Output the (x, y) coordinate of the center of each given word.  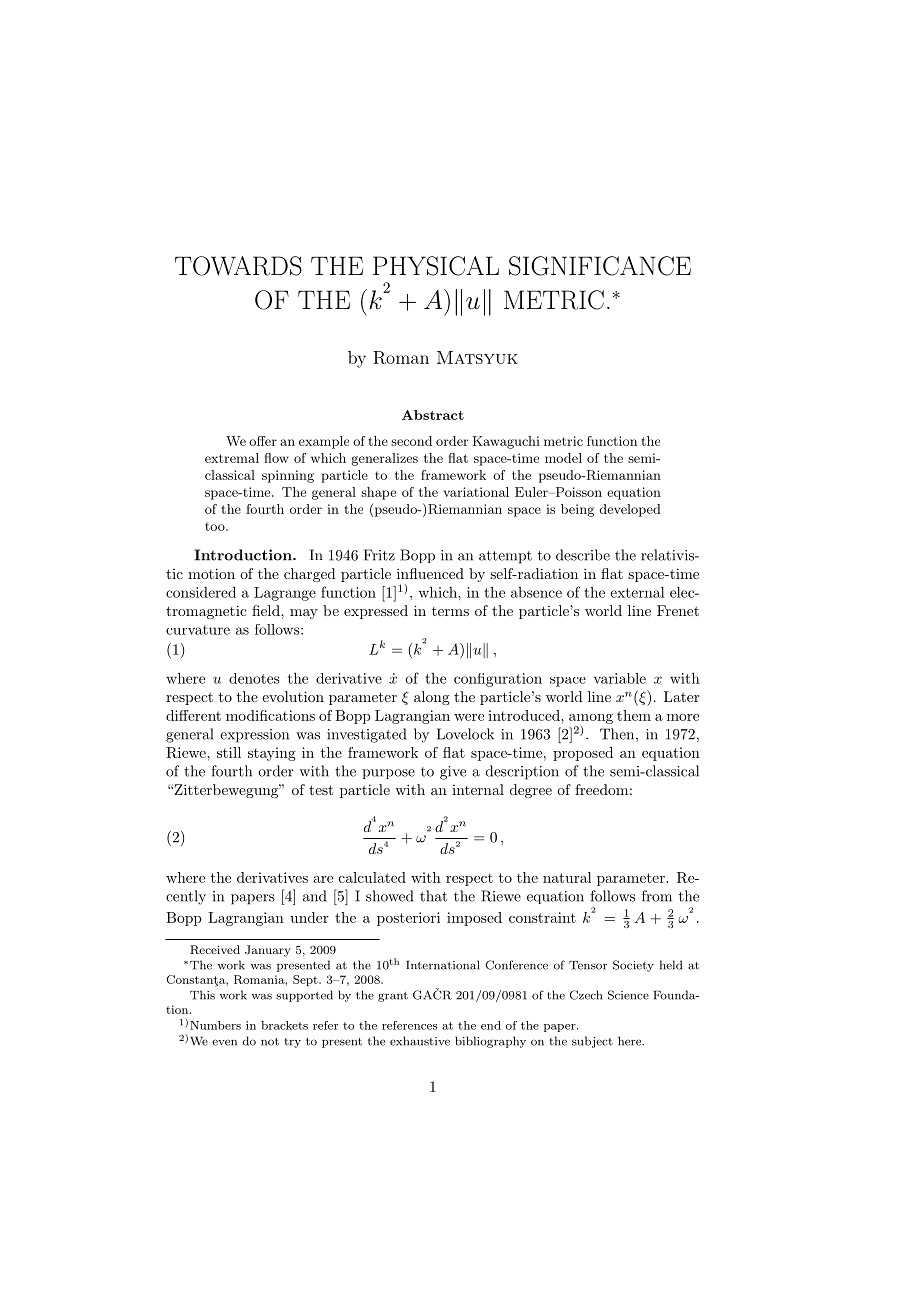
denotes (254, 678)
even (224, 1042)
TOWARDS (238, 266)
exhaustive (420, 1041)
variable (620, 678)
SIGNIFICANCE (600, 266)
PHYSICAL (436, 266)
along (432, 698)
